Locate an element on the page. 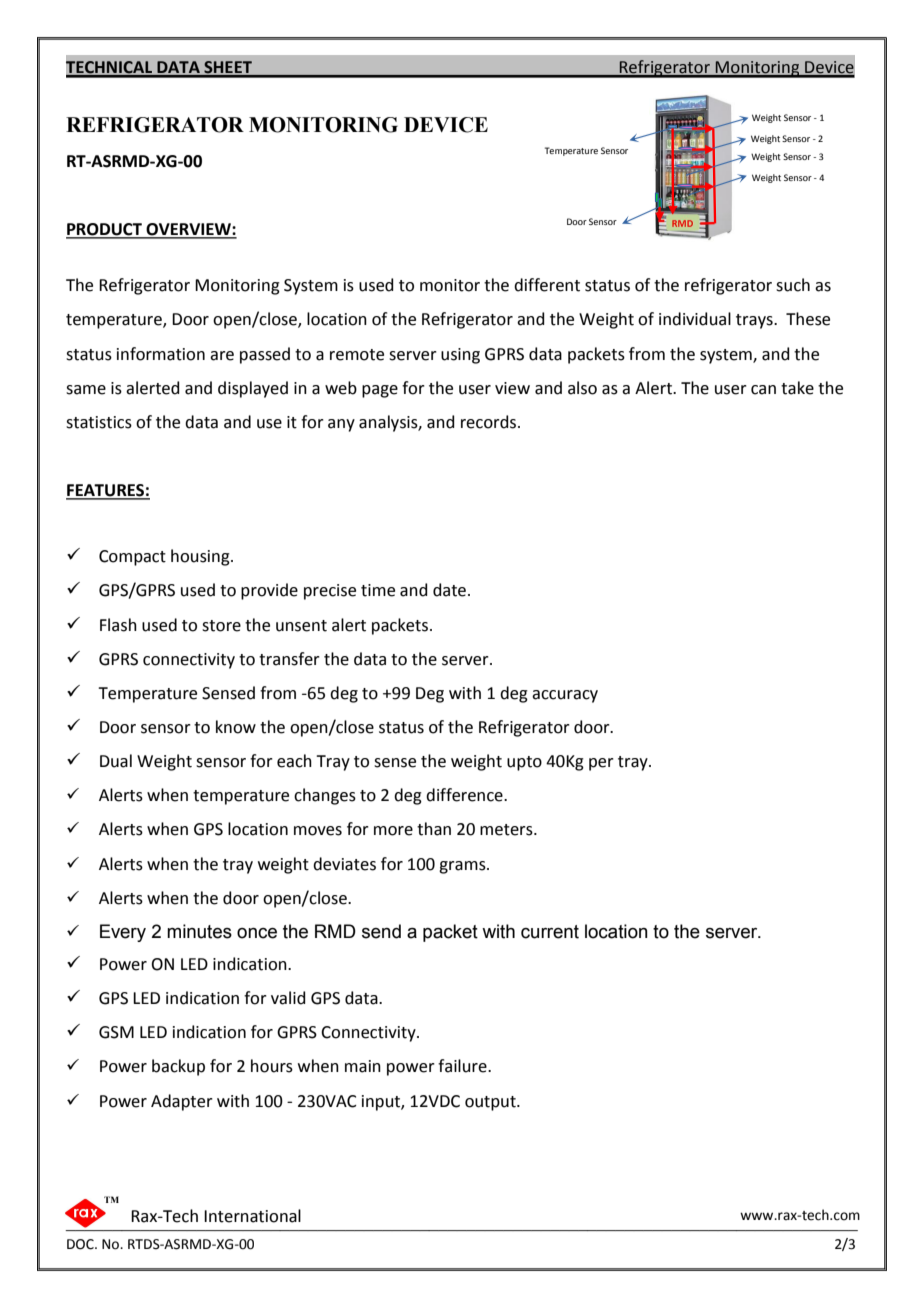 The image size is (924, 1308). International is located at coordinates (252, 1216).
